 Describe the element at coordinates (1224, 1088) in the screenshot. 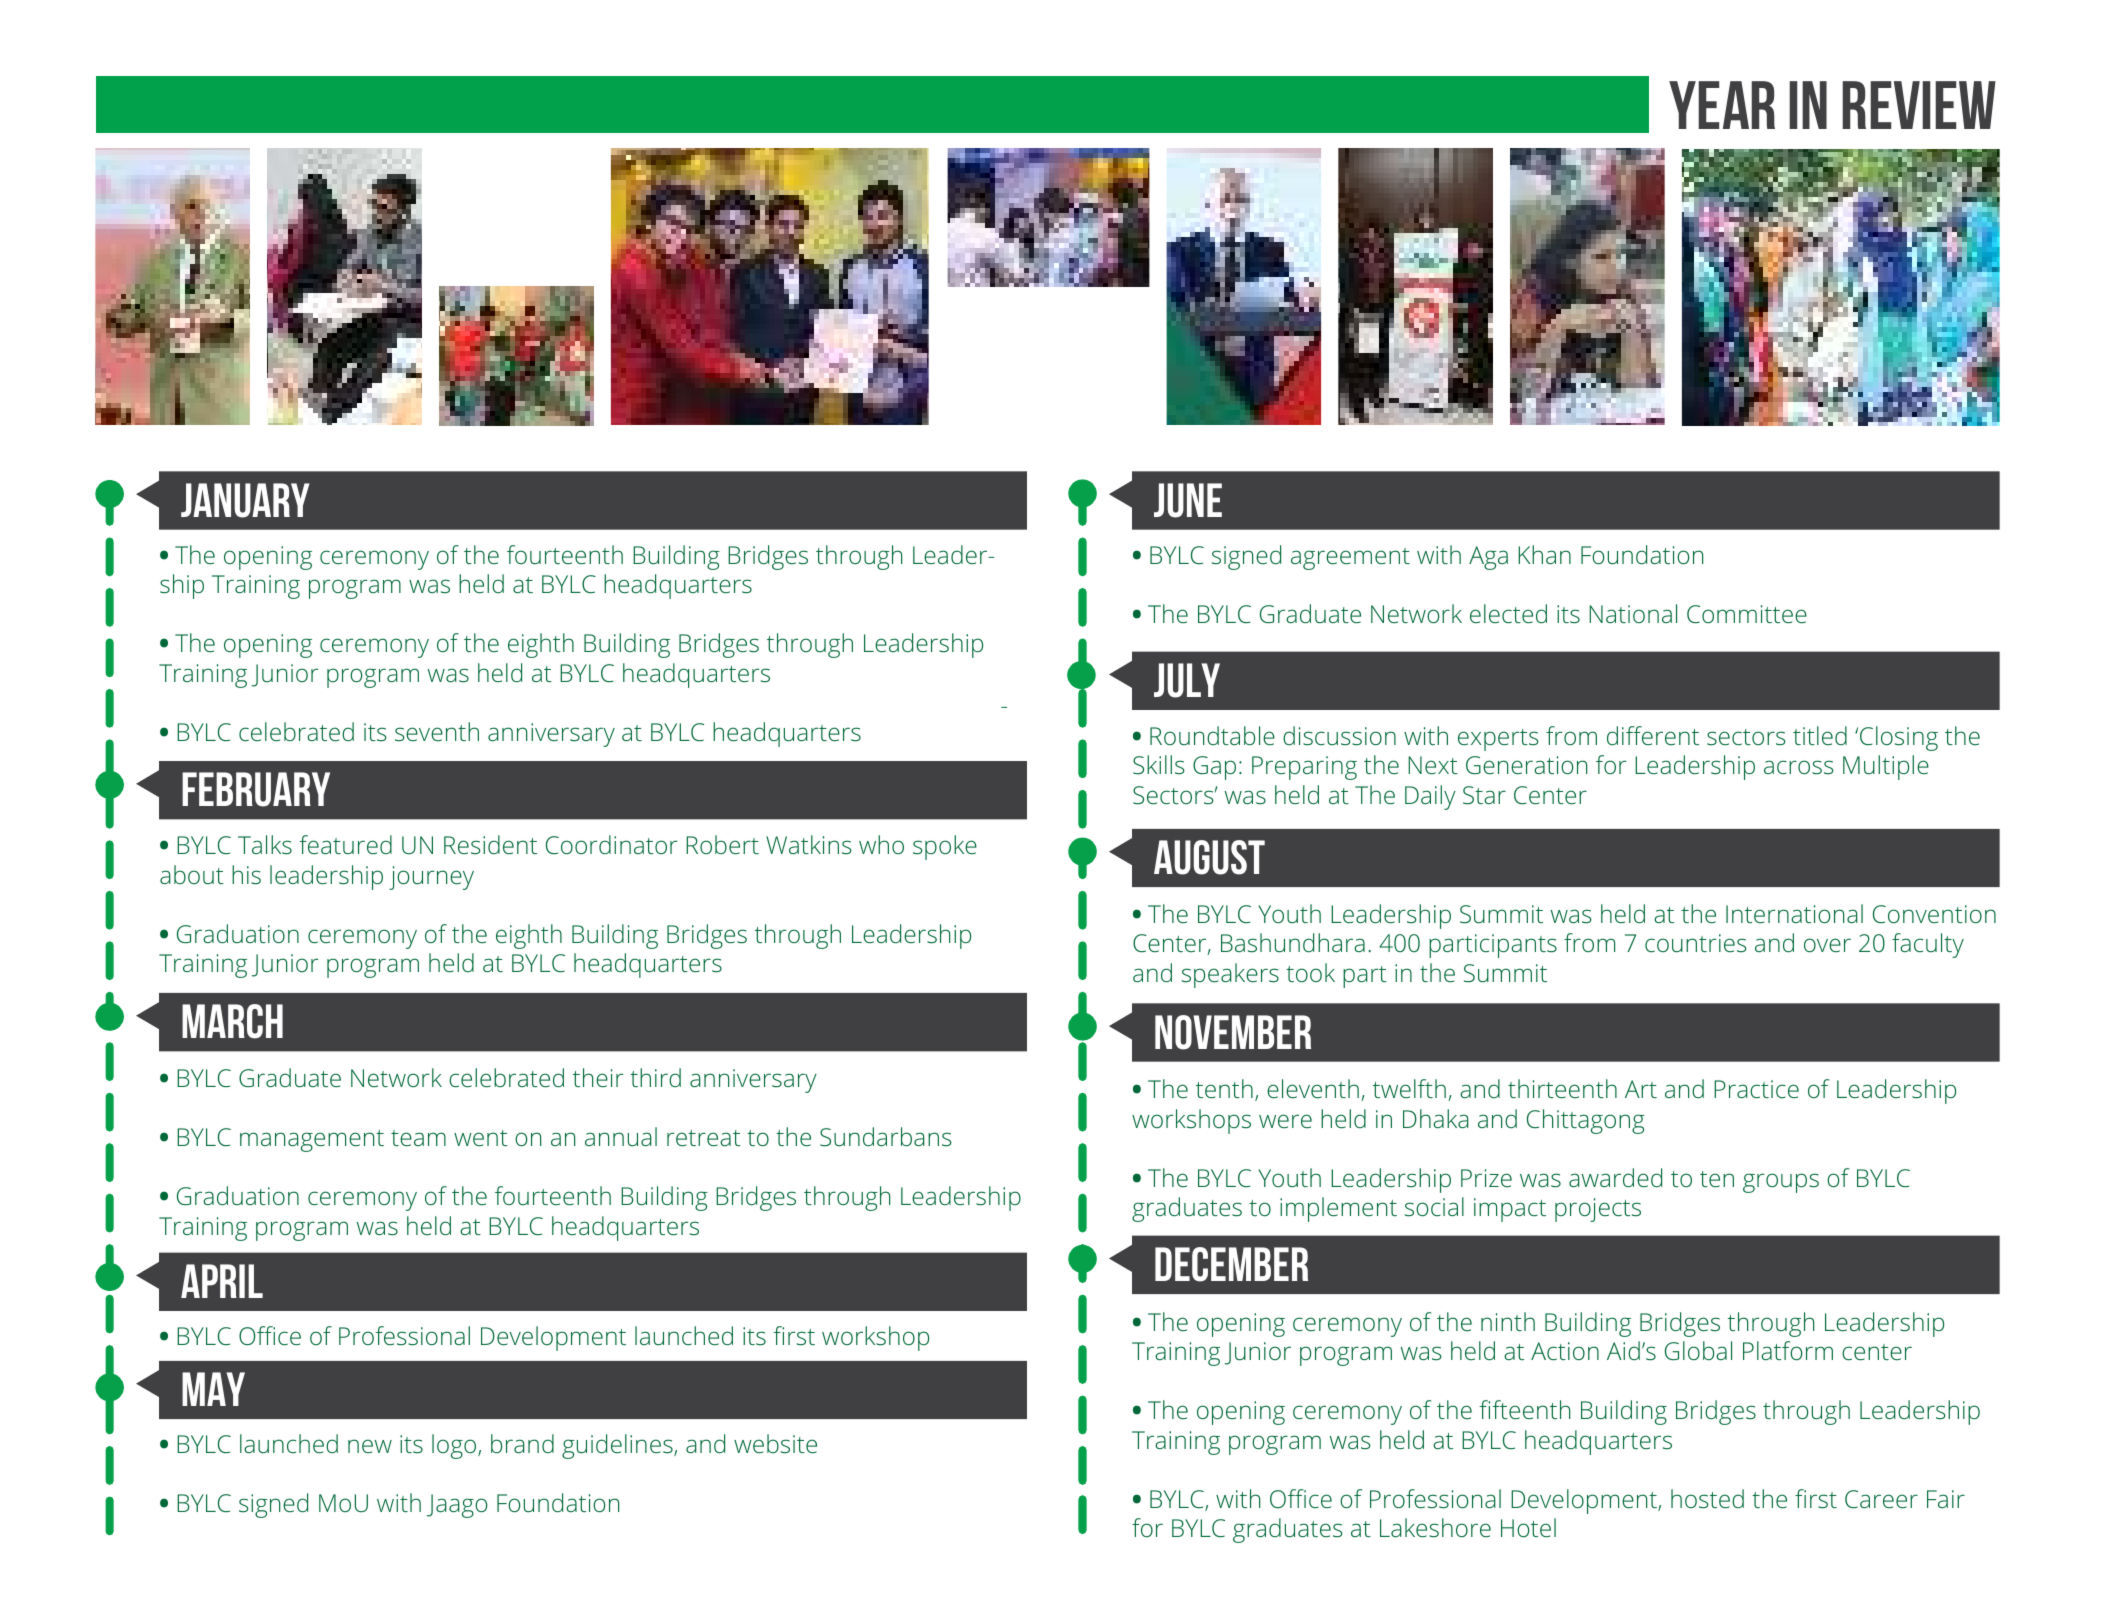

I see `tenth` at that location.
